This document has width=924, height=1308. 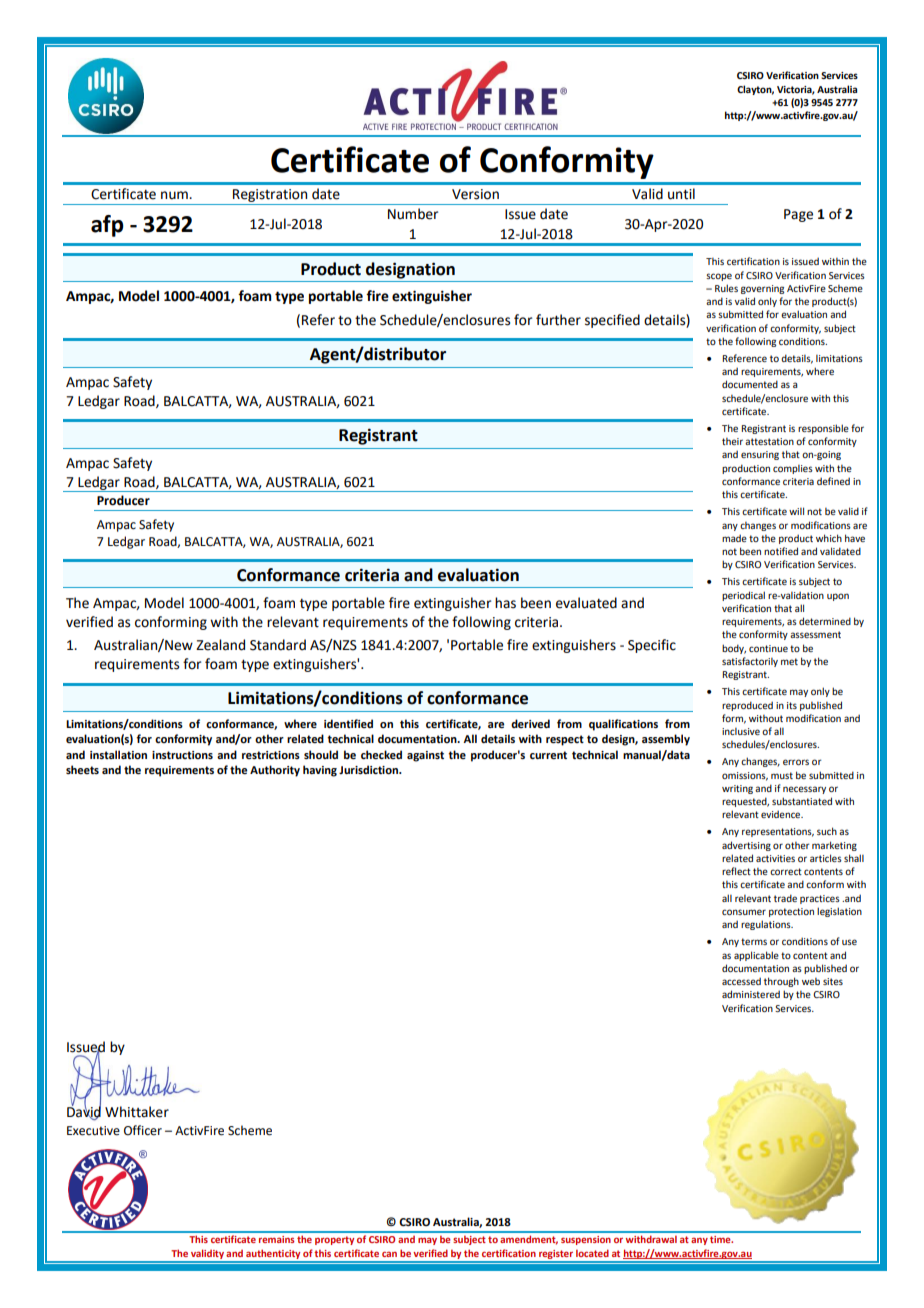 What do you see at coordinates (425, 756) in the document?
I see `against` at bounding box center [425, 756].
